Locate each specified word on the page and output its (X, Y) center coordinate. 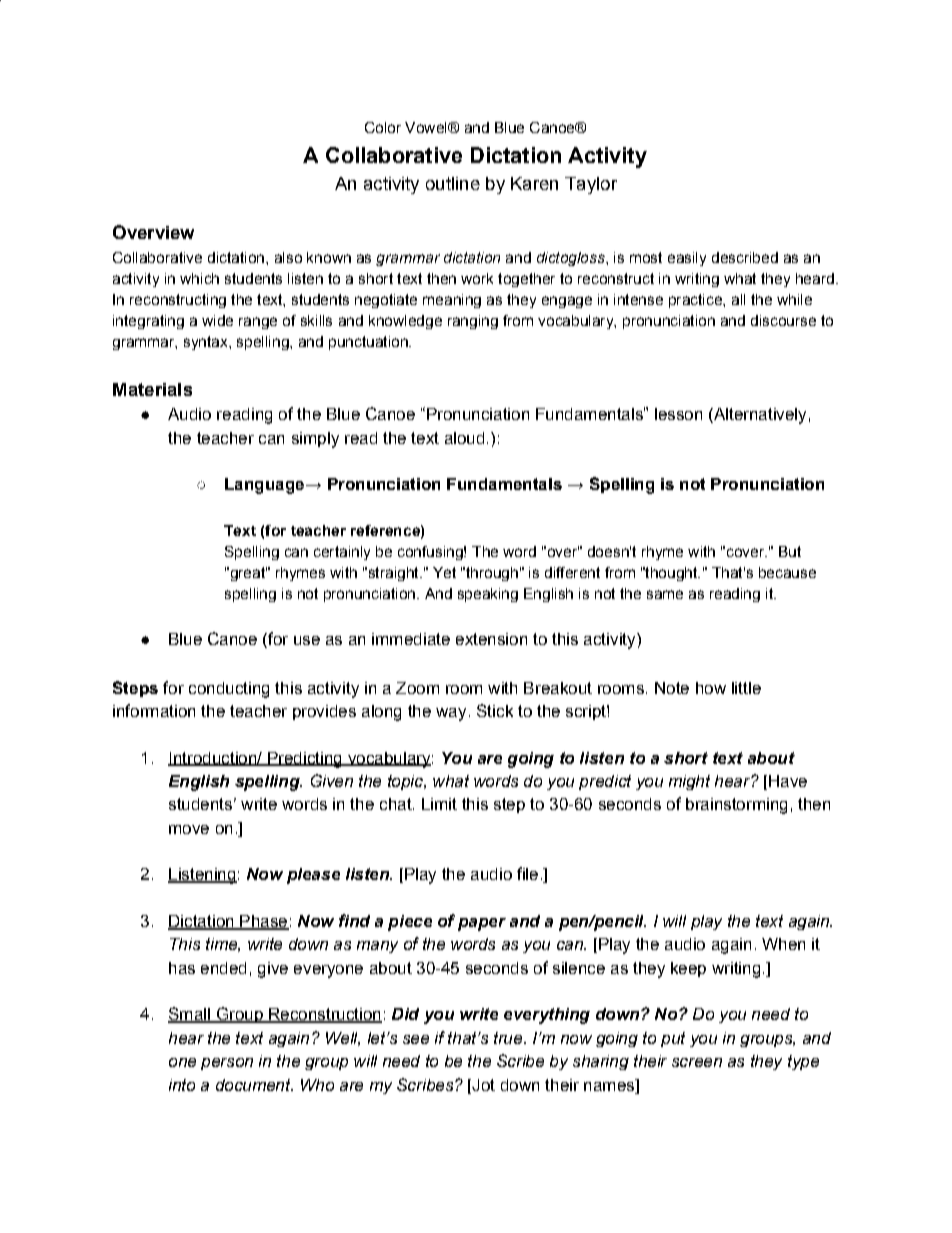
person (227, 1064)
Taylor (591, 185)
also (288, 257)
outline (453, 183)
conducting (229, 690)
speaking (488, 595)
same (665, 594)
